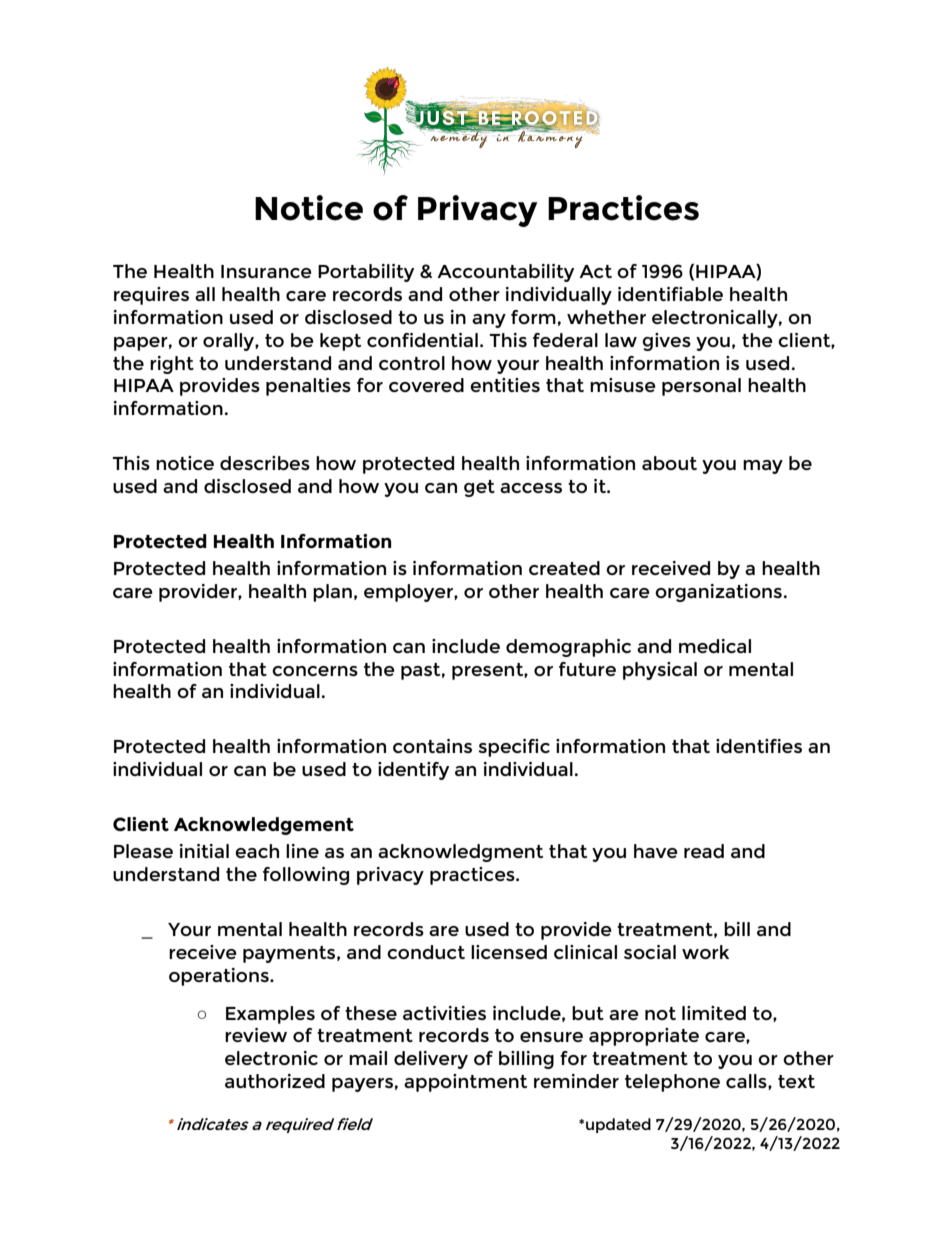 The width and height of the document is (952, 1233). I want to click on identifies, so click(759, 746).
